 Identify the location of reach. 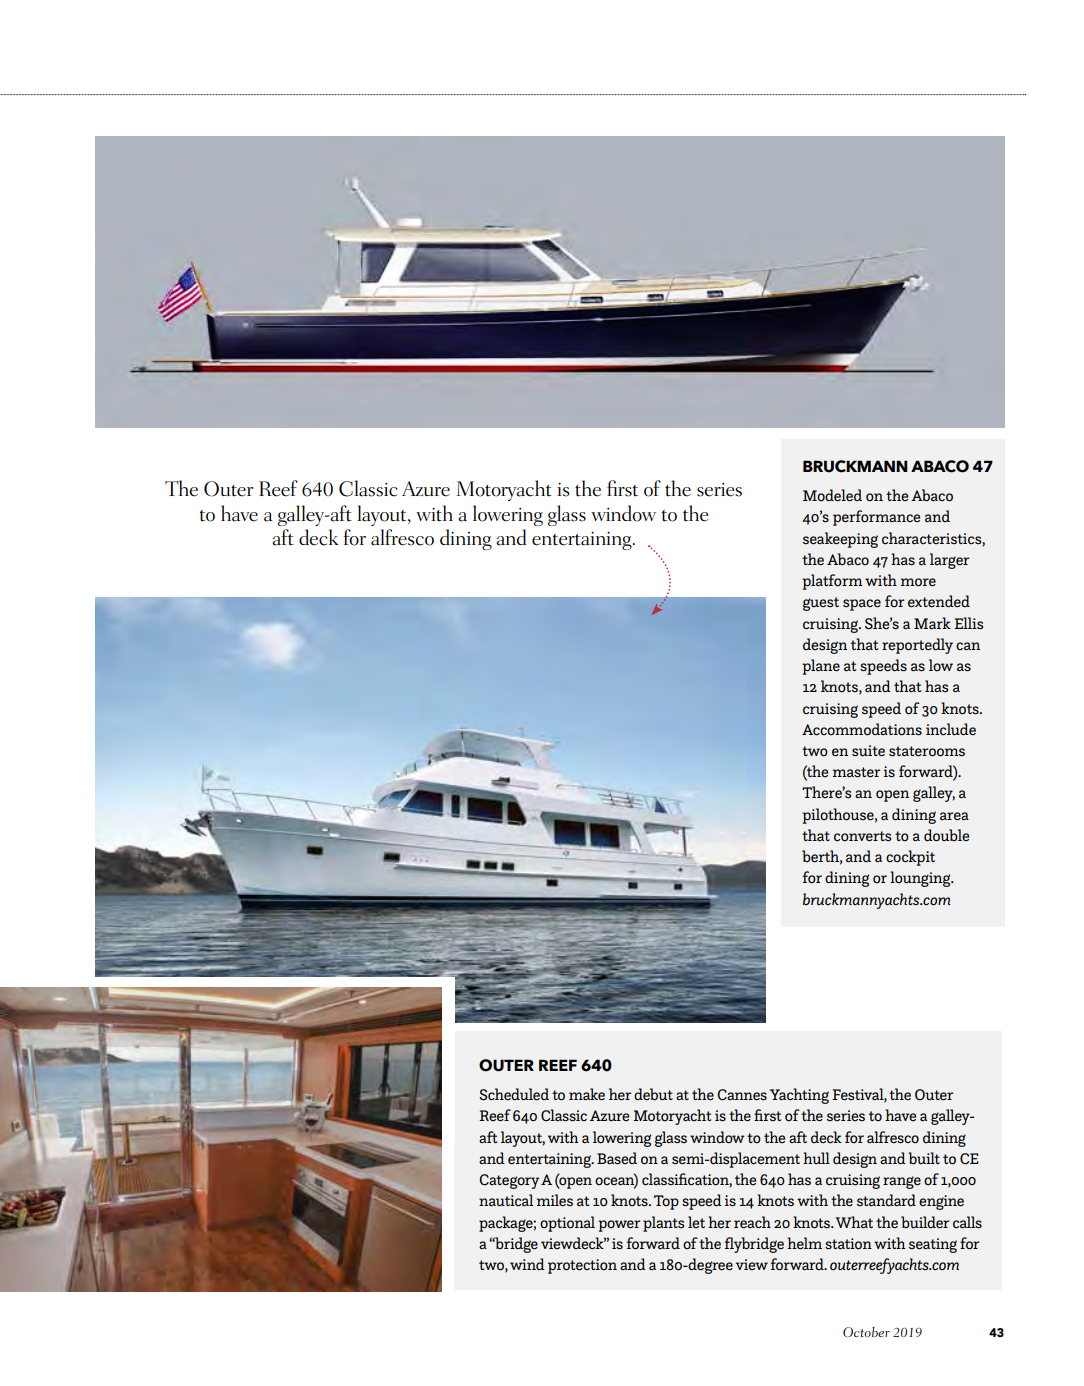
(752, 1222).
